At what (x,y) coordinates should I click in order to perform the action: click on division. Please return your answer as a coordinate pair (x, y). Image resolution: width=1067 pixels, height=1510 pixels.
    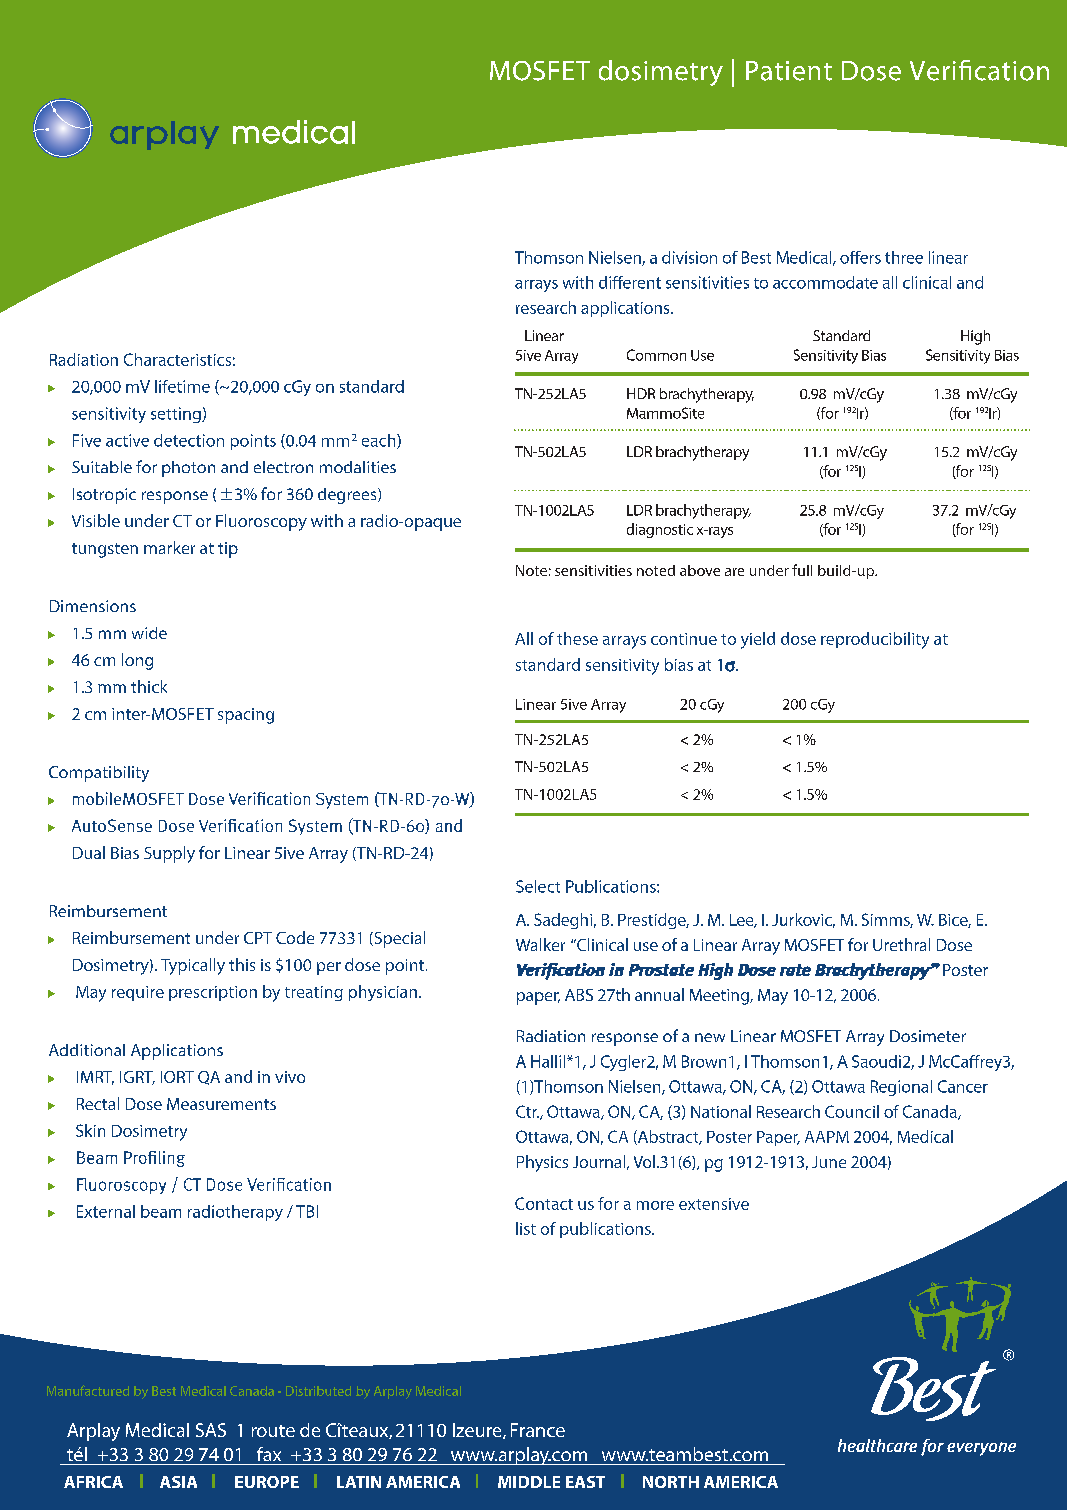
    Looking at the image, I should click on (689, 257).
